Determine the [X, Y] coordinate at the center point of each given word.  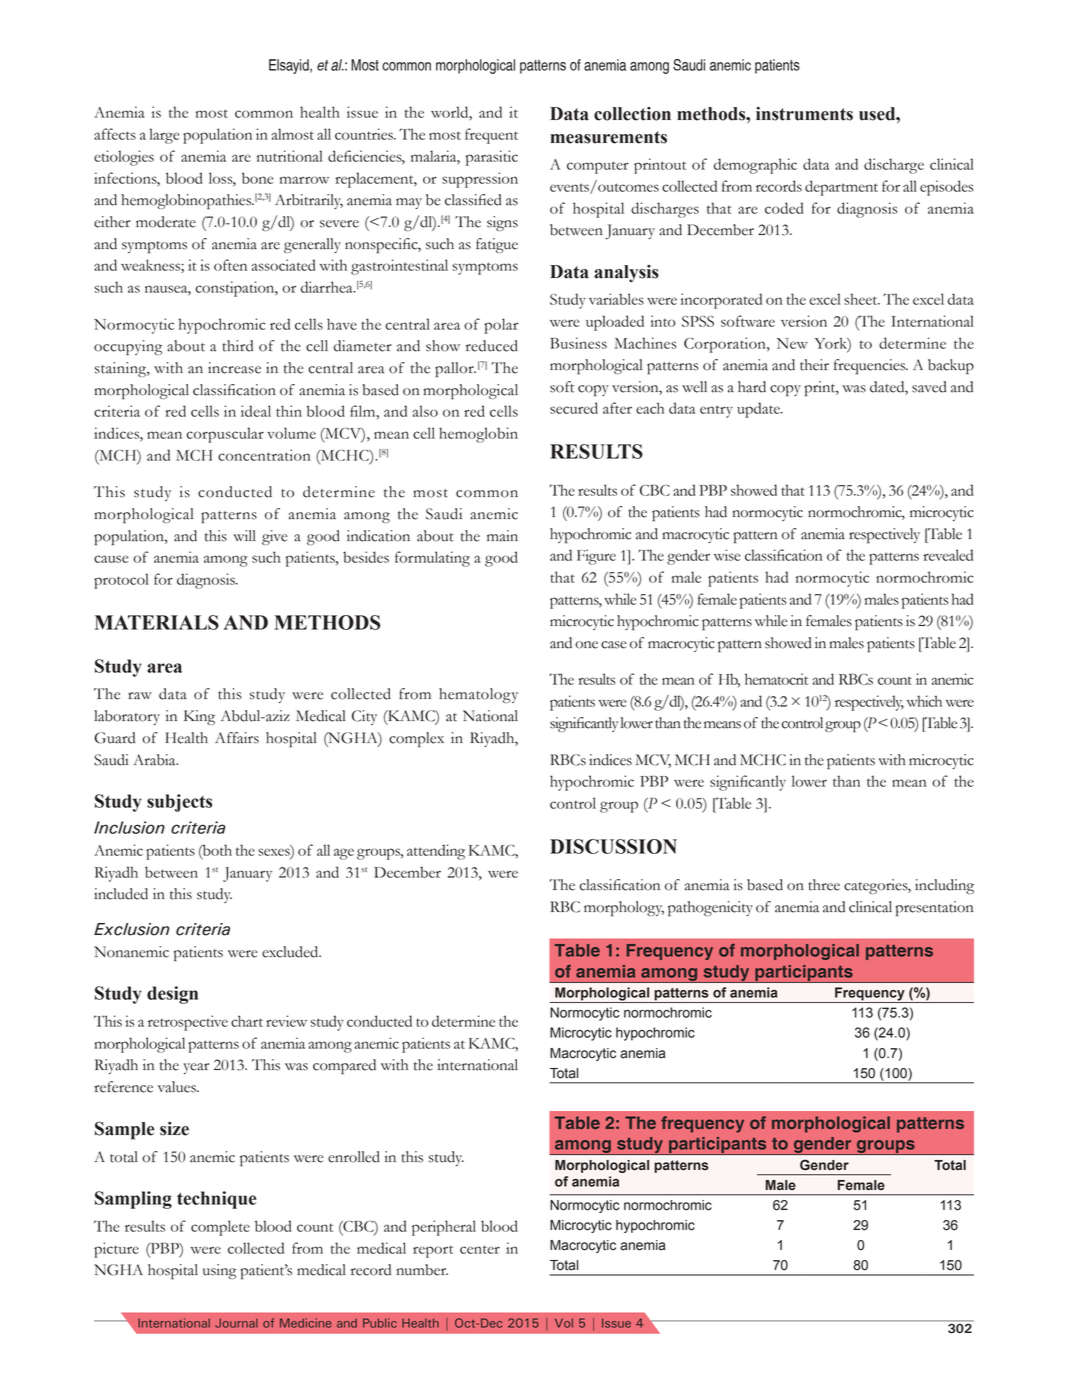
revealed [948, 555]
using [220, 1271]
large [164, 136]
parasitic [492, 158]
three [824, 885]
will [244, 535]
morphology [624, 909]
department [841, 188]
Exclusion [132, 929]
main [502, 536]
